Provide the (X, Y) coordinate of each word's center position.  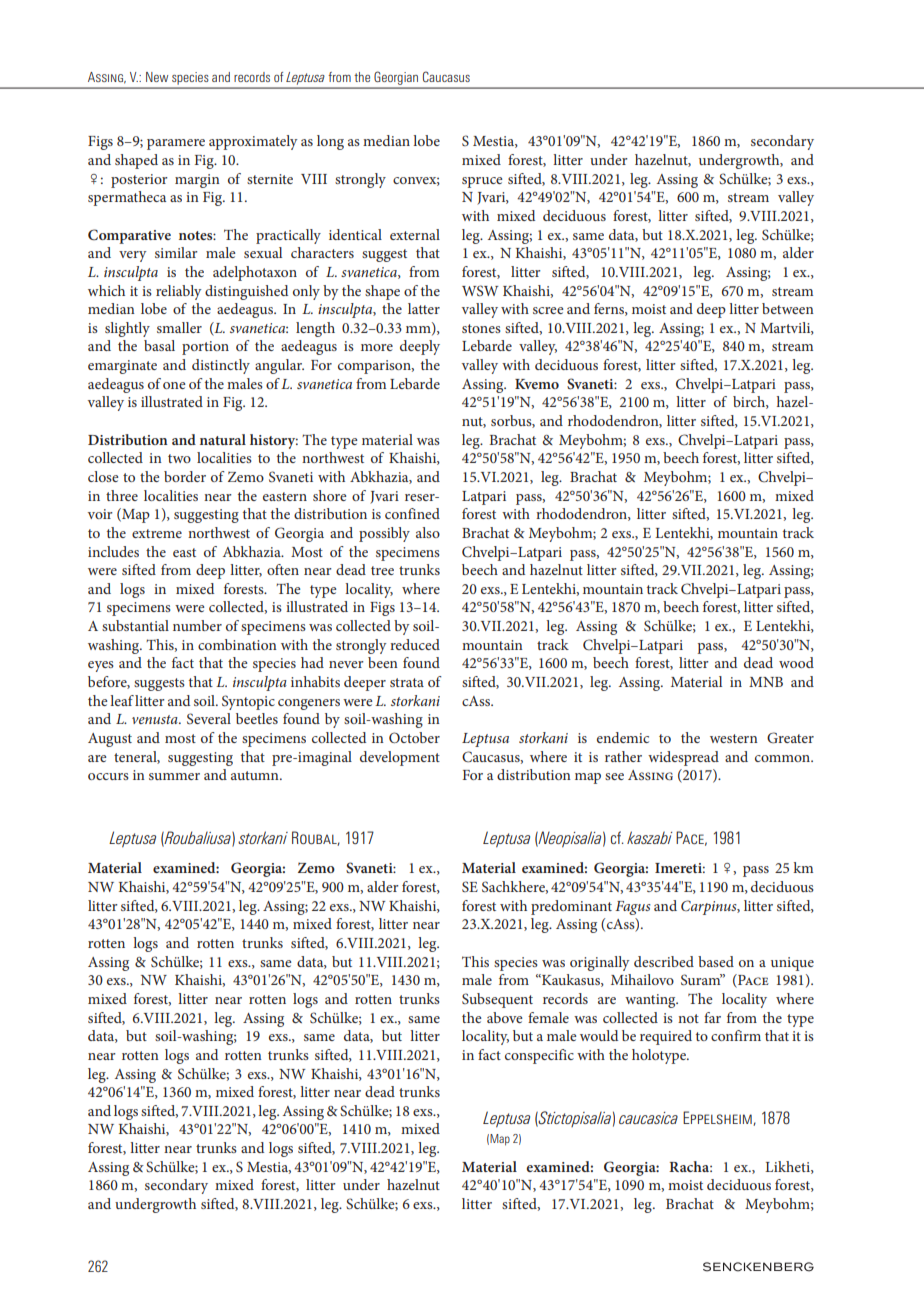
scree (548, 310)
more (377, 347)
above (504, 1017)
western (734, 738)
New (157, 77)
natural (223, 439)
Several (209, 719)
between (788, 308)
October (414, 737)
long (330, 142)
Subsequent (497, 1000)
